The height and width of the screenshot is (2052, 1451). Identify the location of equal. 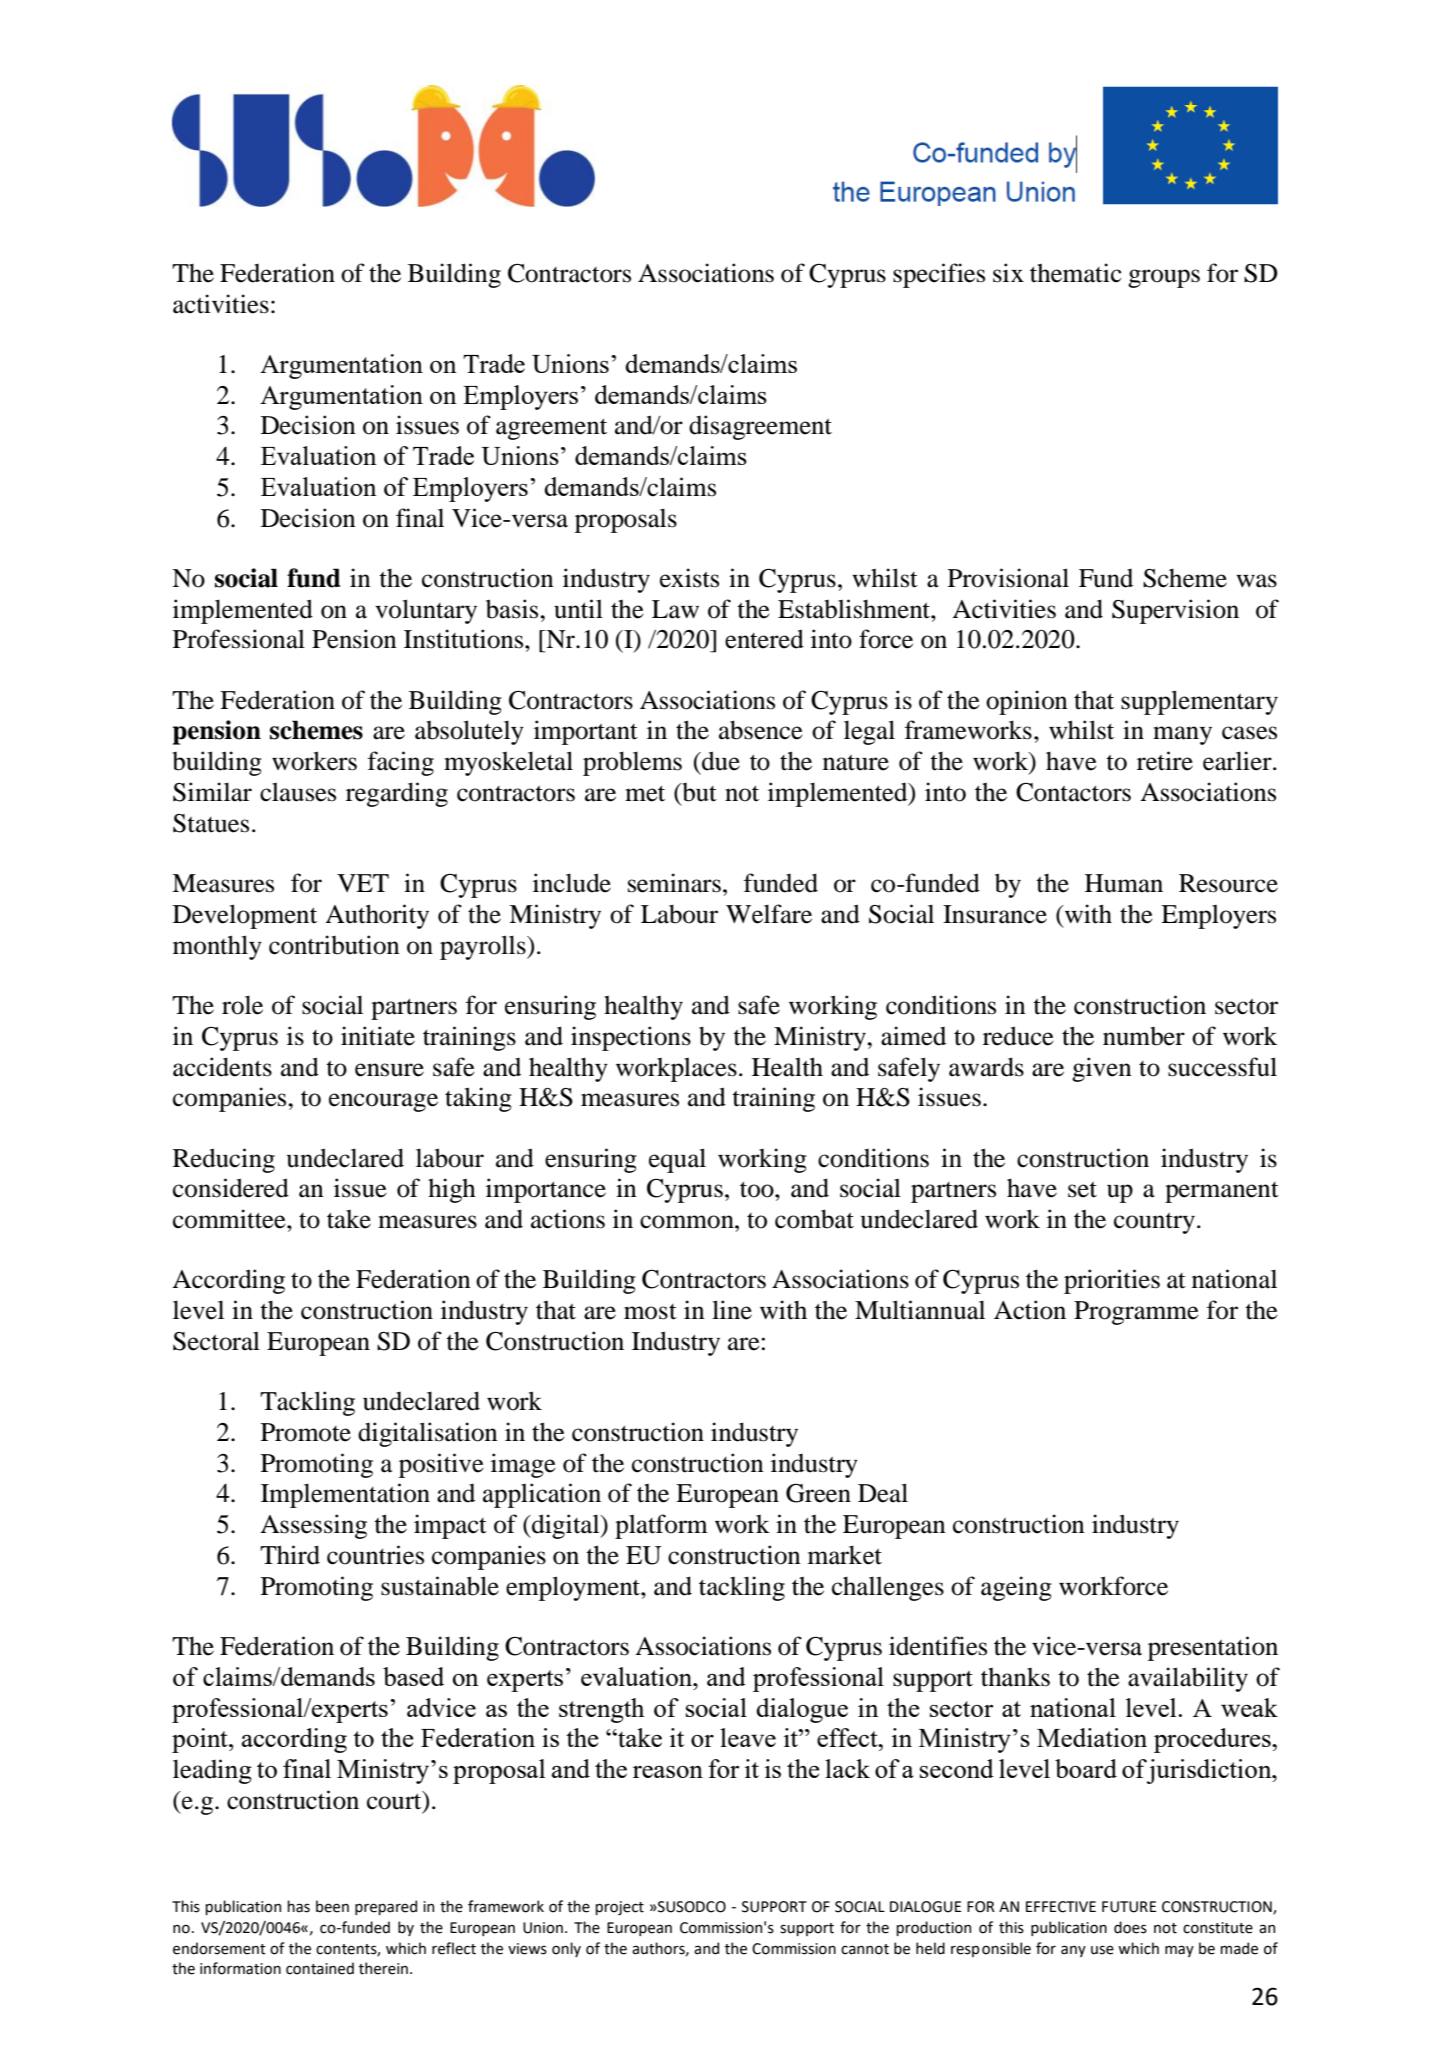
(677, 1160).
